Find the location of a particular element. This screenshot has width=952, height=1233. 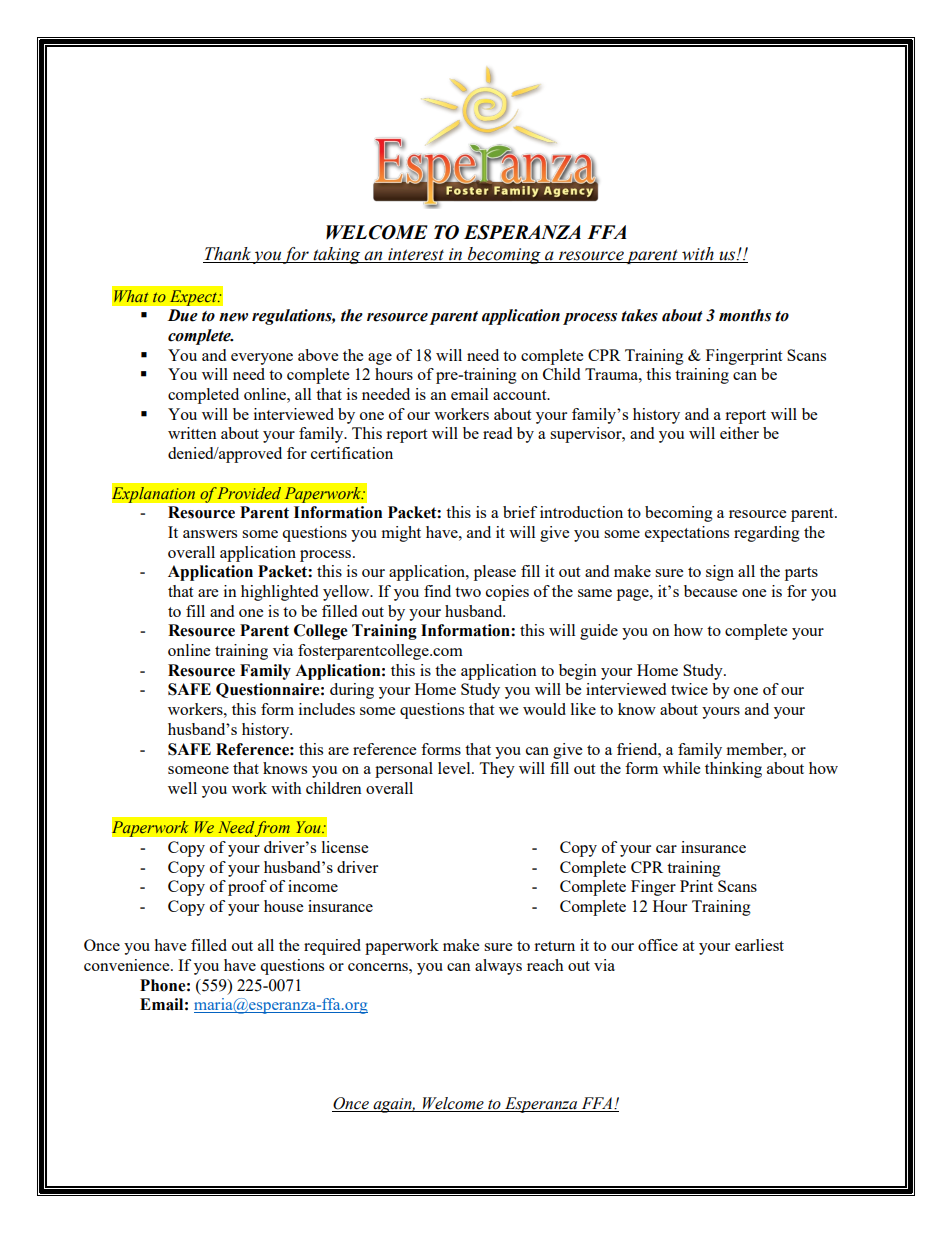

months is located at coordinates (745, 315).
